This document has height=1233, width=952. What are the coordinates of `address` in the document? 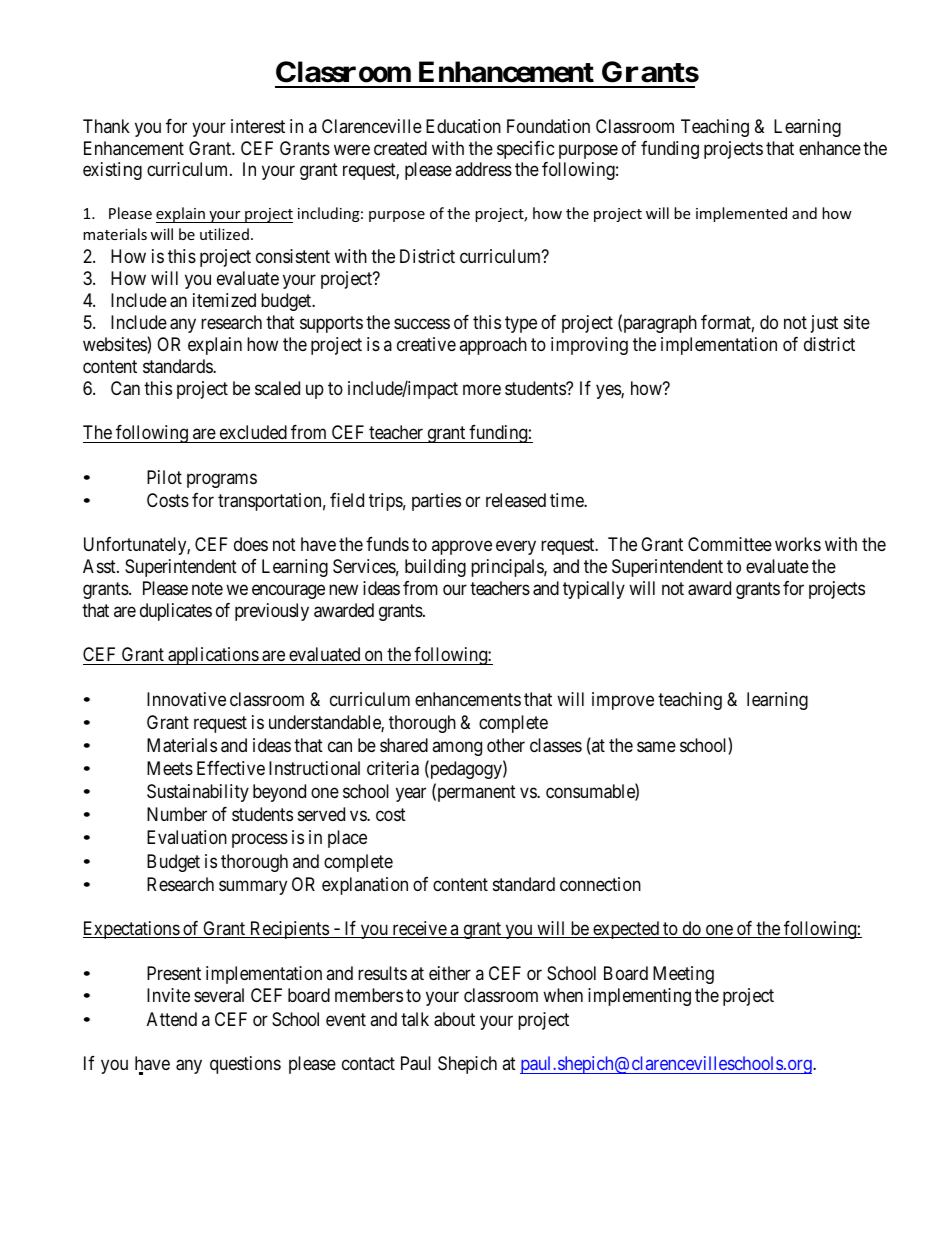 It's located at (483, 169).
